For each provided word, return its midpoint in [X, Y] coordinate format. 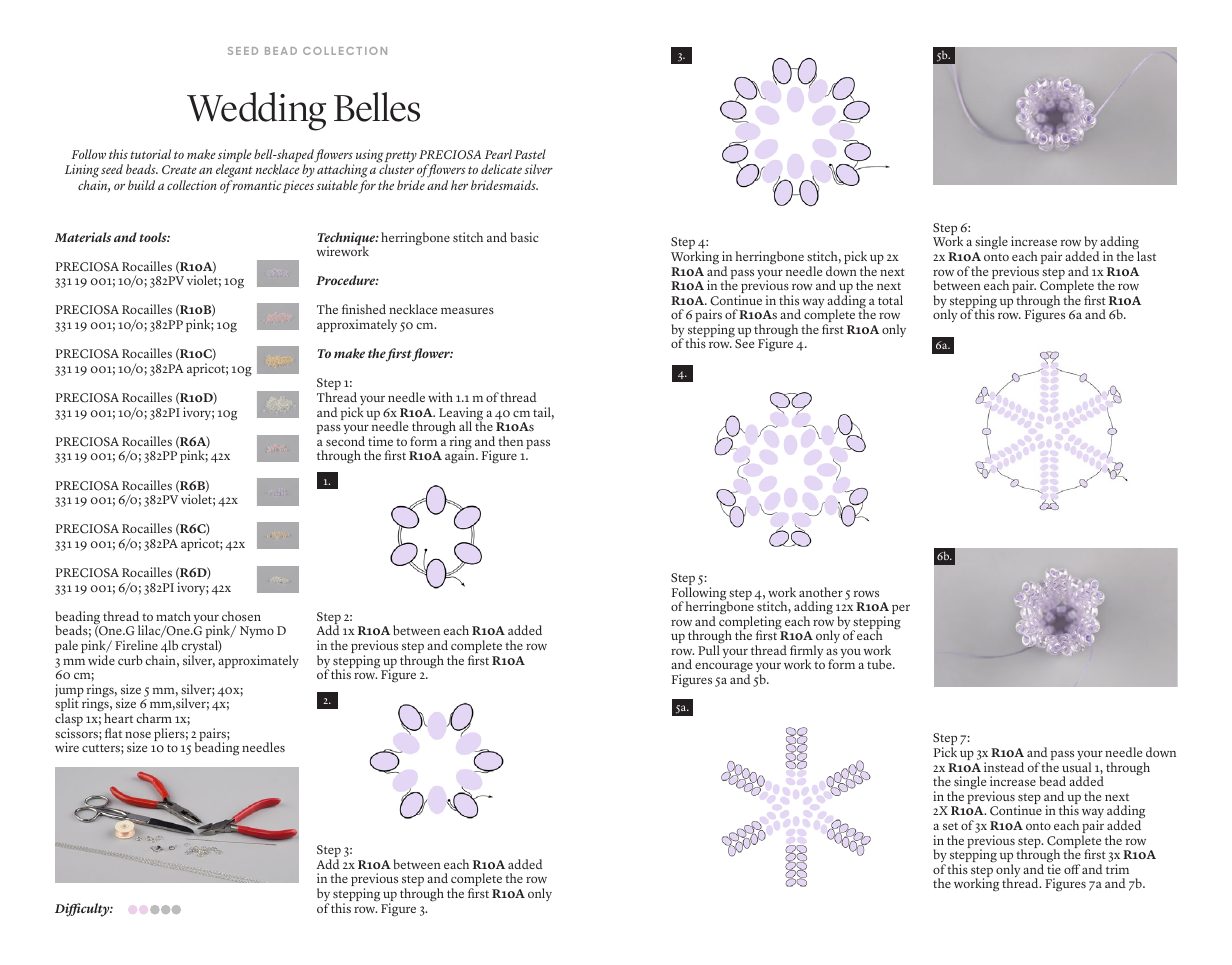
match [173, 616]
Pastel [530, 154]
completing [751, 623]
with [440, 397]
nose [138, 734]
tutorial [150, 154]
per [901, 609]
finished [364, 309]
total [890, 300]
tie [1054, 868]
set [950, 826]
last [1146, 256]
